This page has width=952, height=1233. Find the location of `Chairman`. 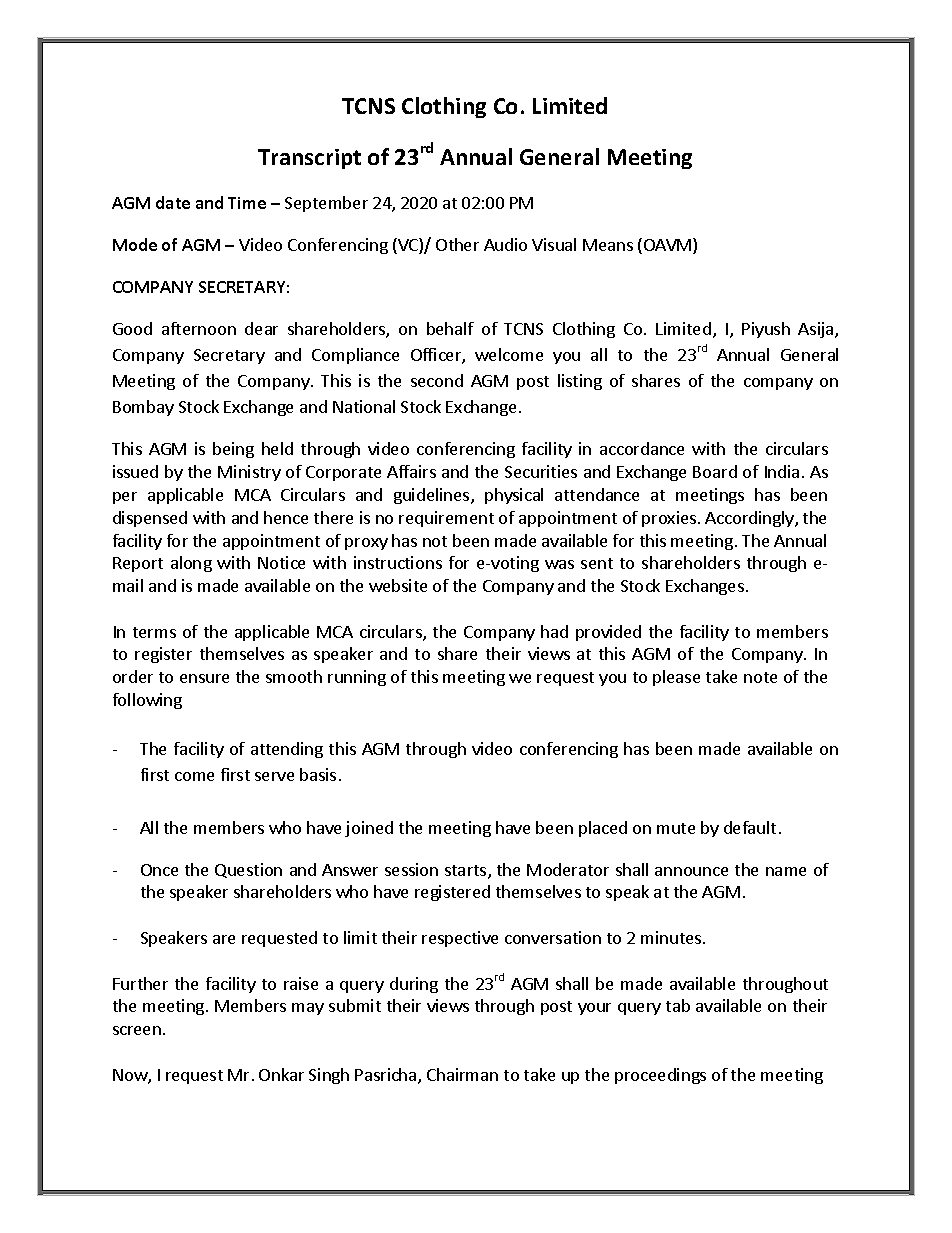

Chairman is located at coordinates (462, 1074).
